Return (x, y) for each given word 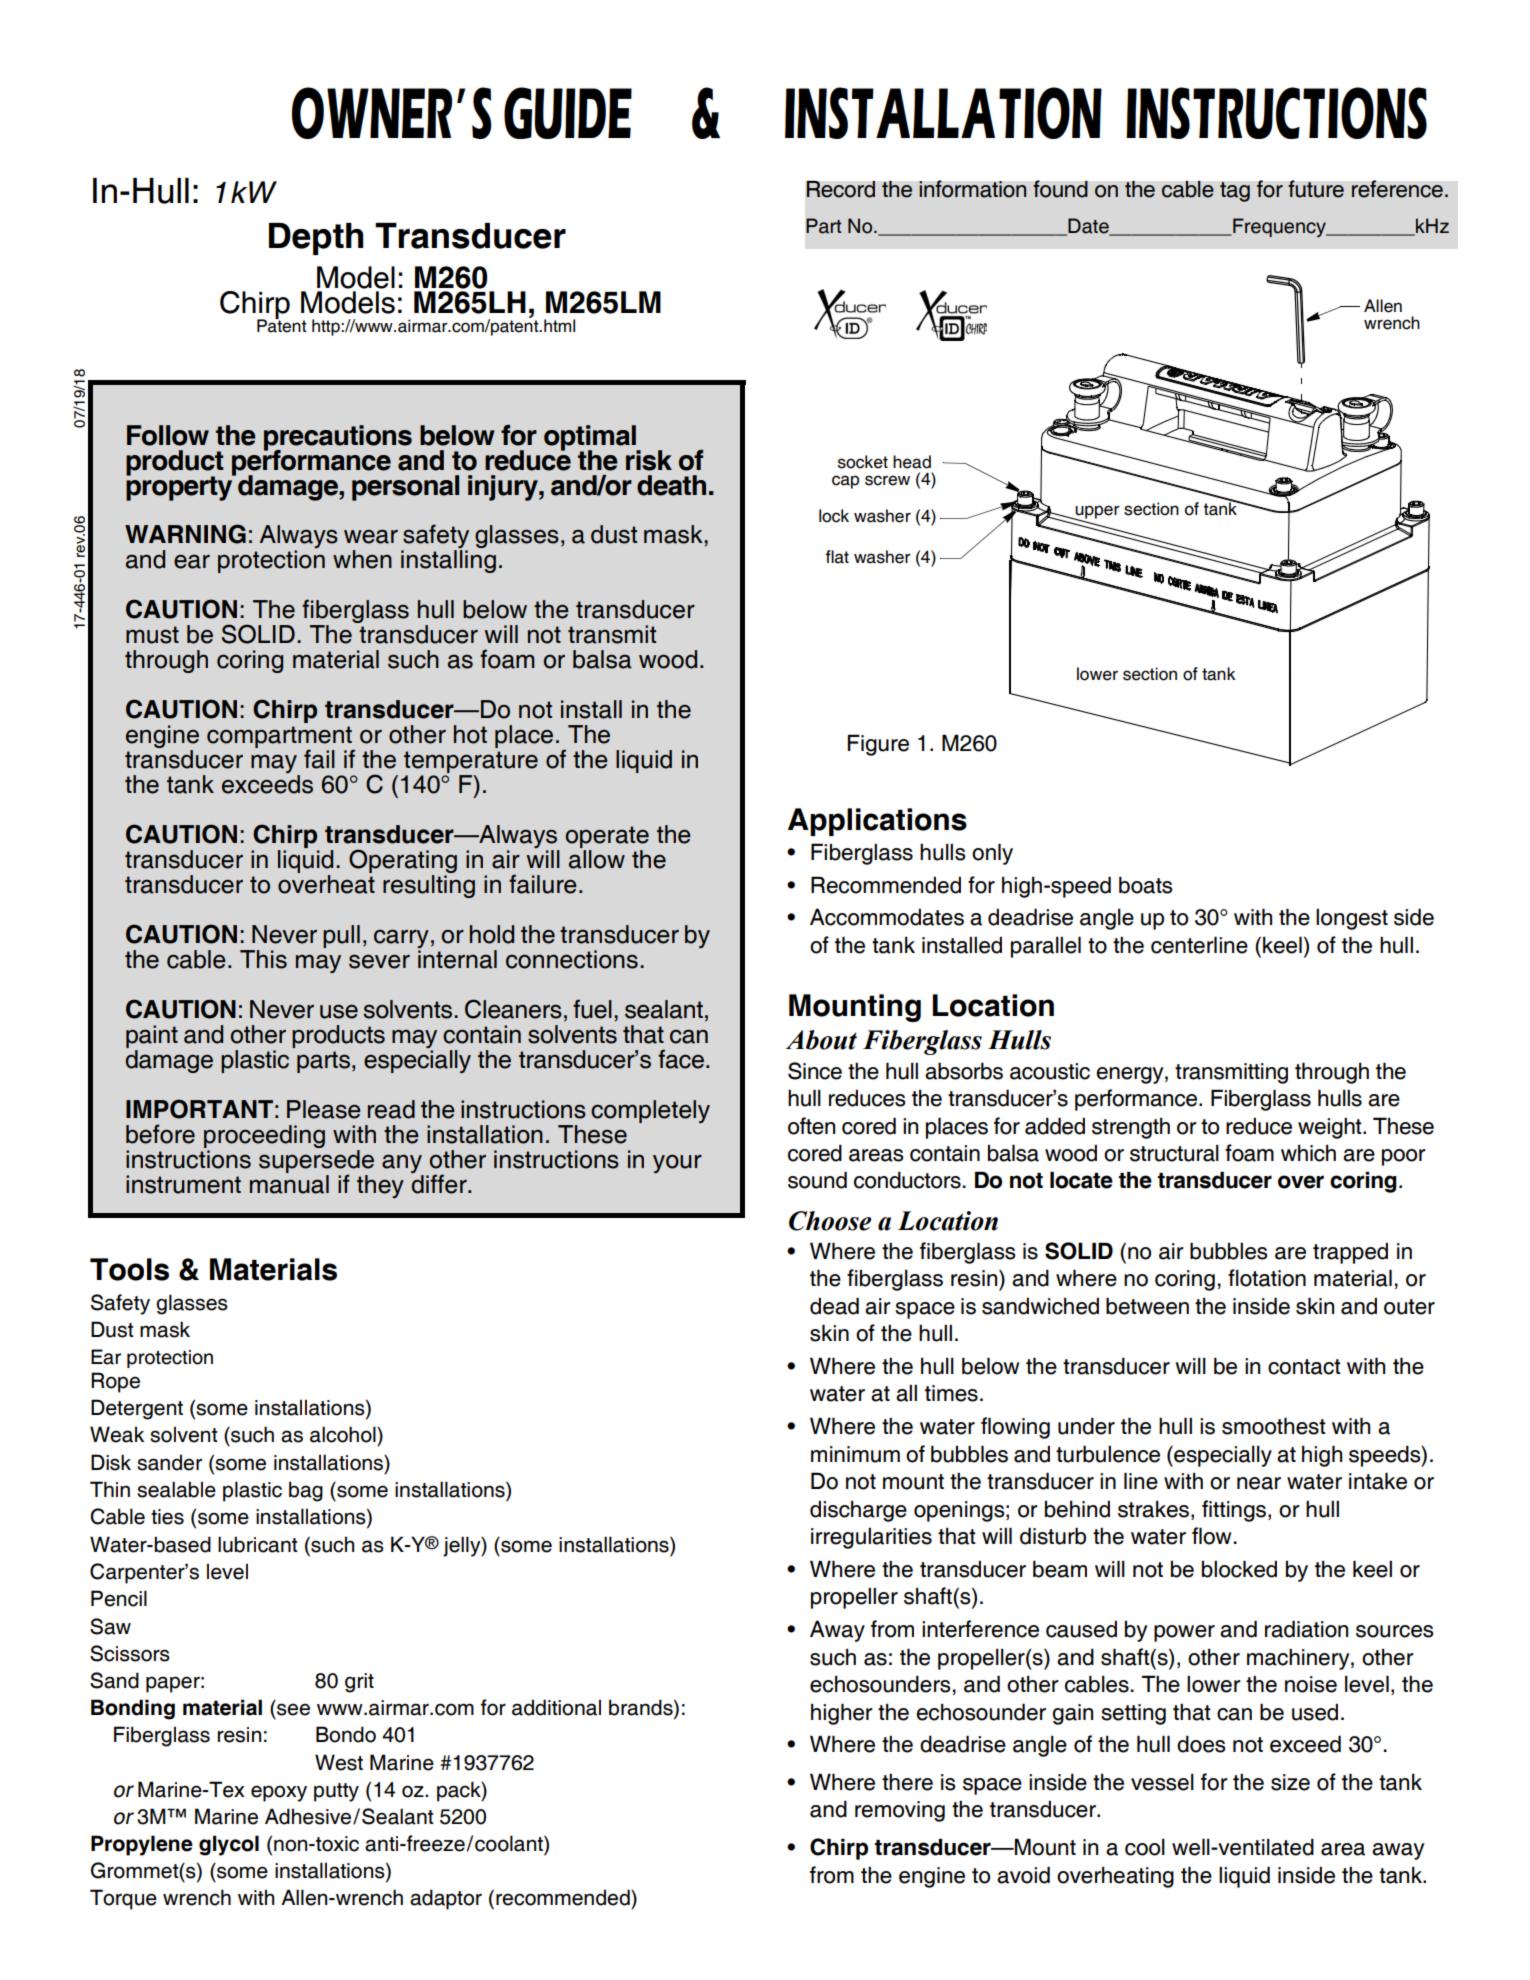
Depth (316, 239)
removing (900, 1811)
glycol (229, 1845)
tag (1235, 192)
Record (840, 189)
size (1290, 1782)
